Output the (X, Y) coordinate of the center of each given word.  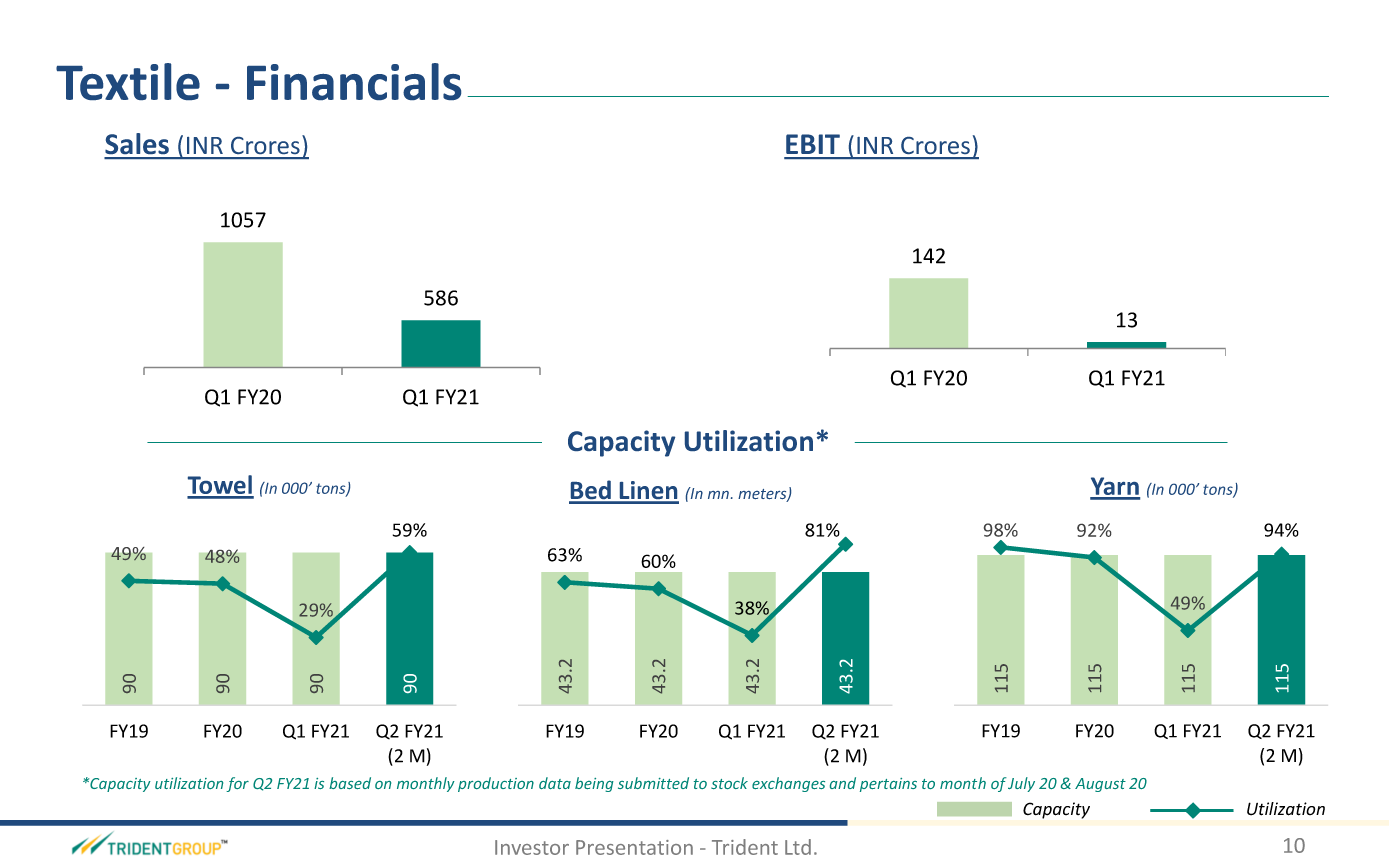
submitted (653, 783)
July (1021, 784)
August (1100, 785)
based (350, 783)
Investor (532, 847)
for (237, 784)
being (594, 784)
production (496, 784)
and (843, 783)
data (555, 783)
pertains (888, 785)
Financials (354, 81)
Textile (128, 81)
